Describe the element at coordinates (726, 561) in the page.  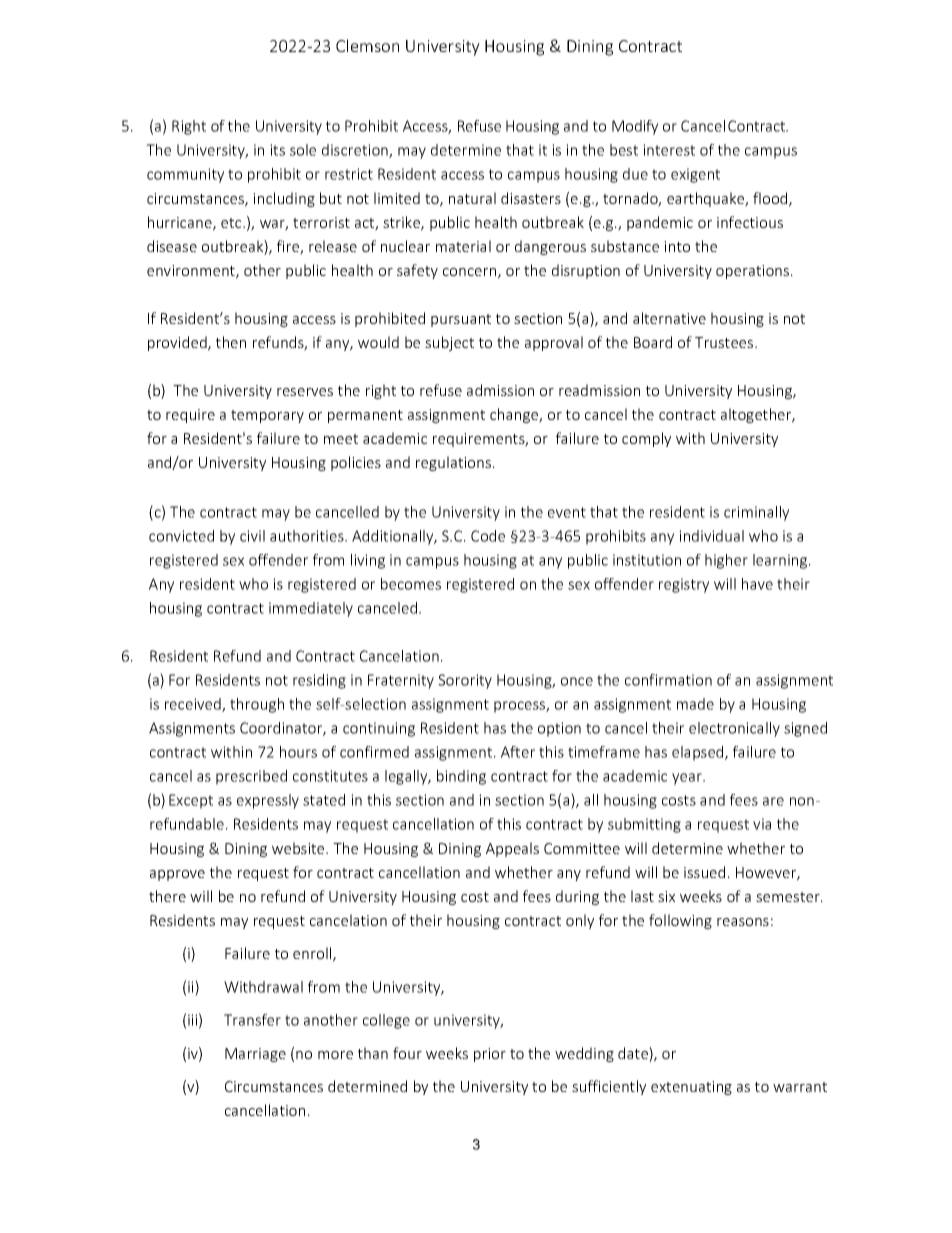
I see `higher` at that location.
